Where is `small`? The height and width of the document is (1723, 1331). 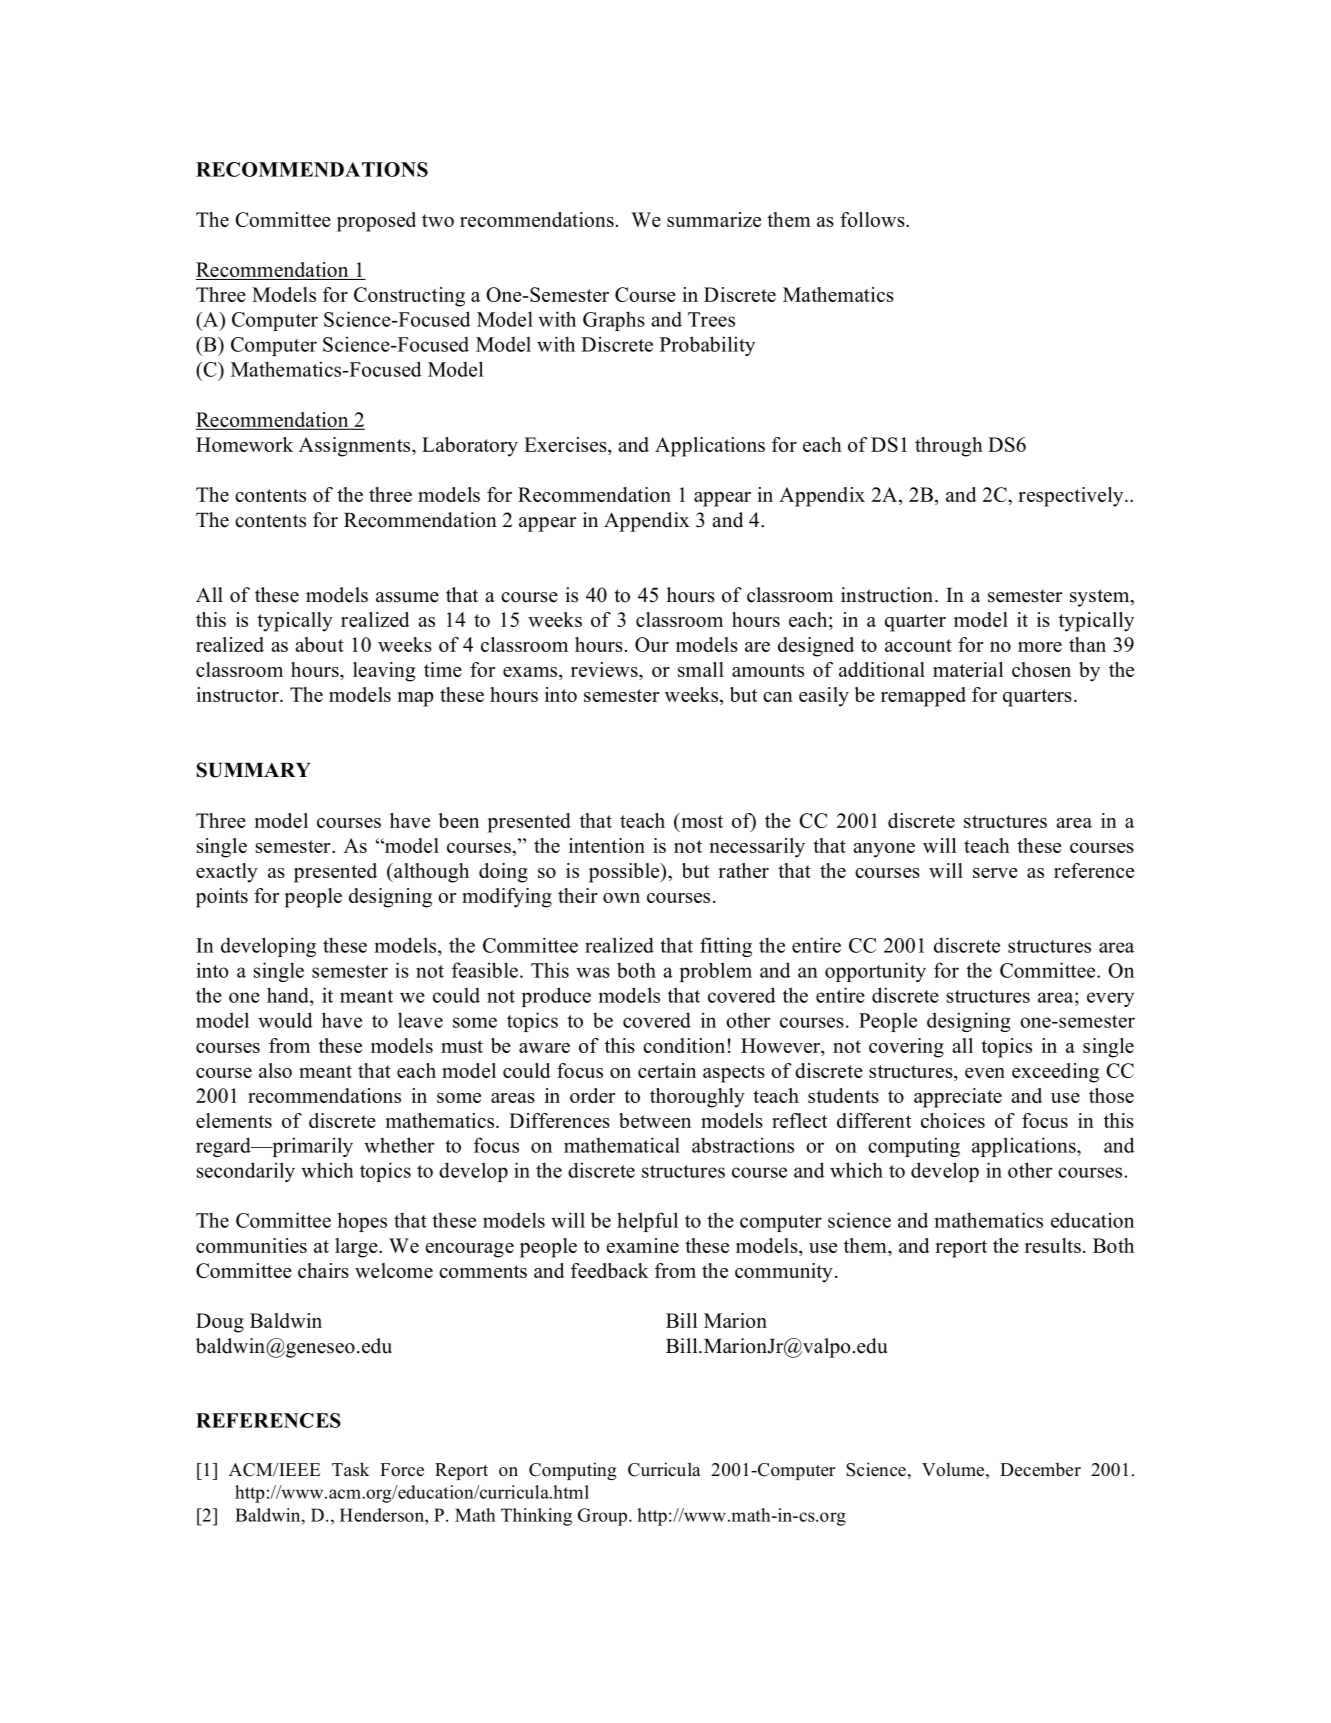
small is located at coordinates (701, 669).
